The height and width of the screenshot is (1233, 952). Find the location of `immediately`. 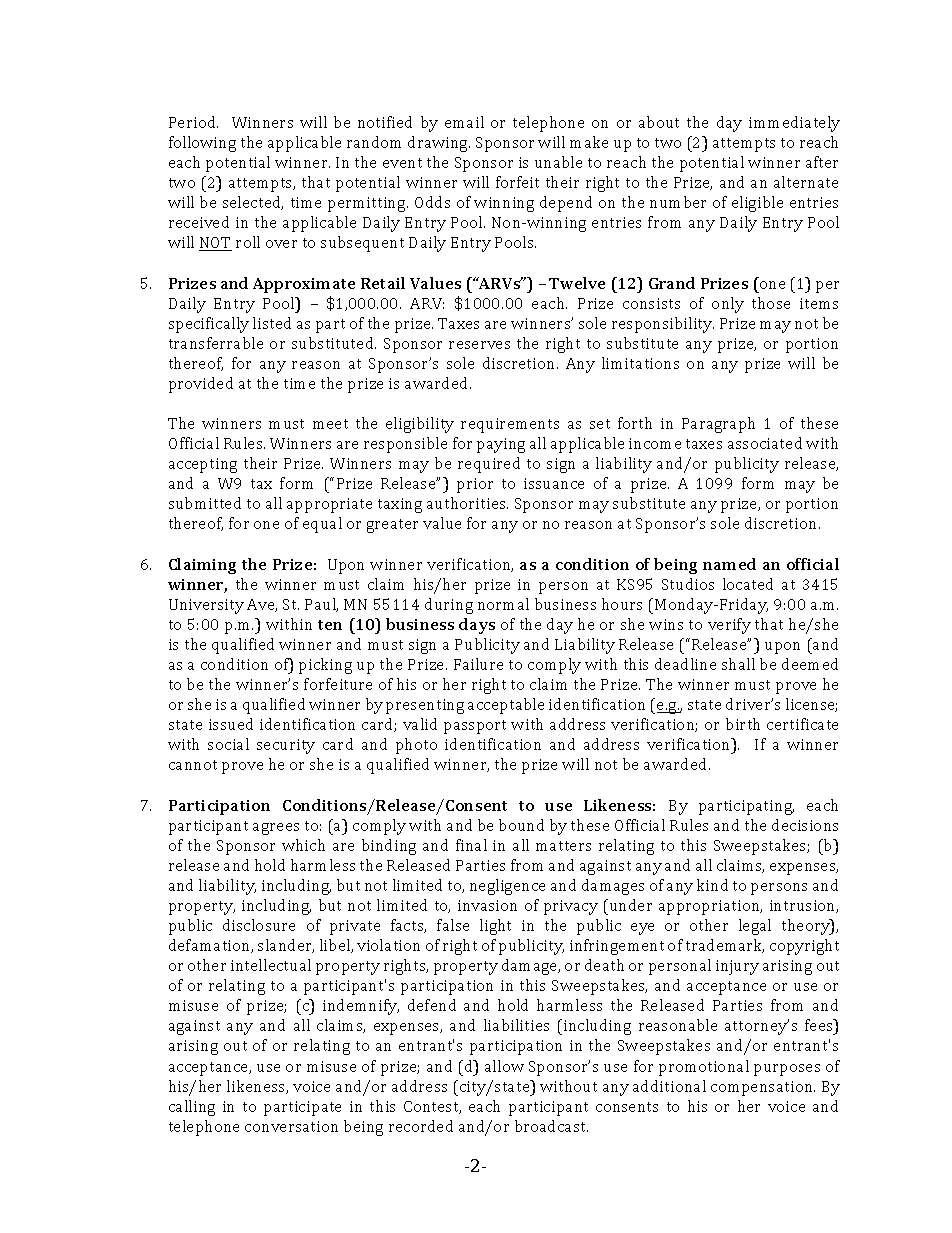

immediately is located at coordinates (794, 124).
